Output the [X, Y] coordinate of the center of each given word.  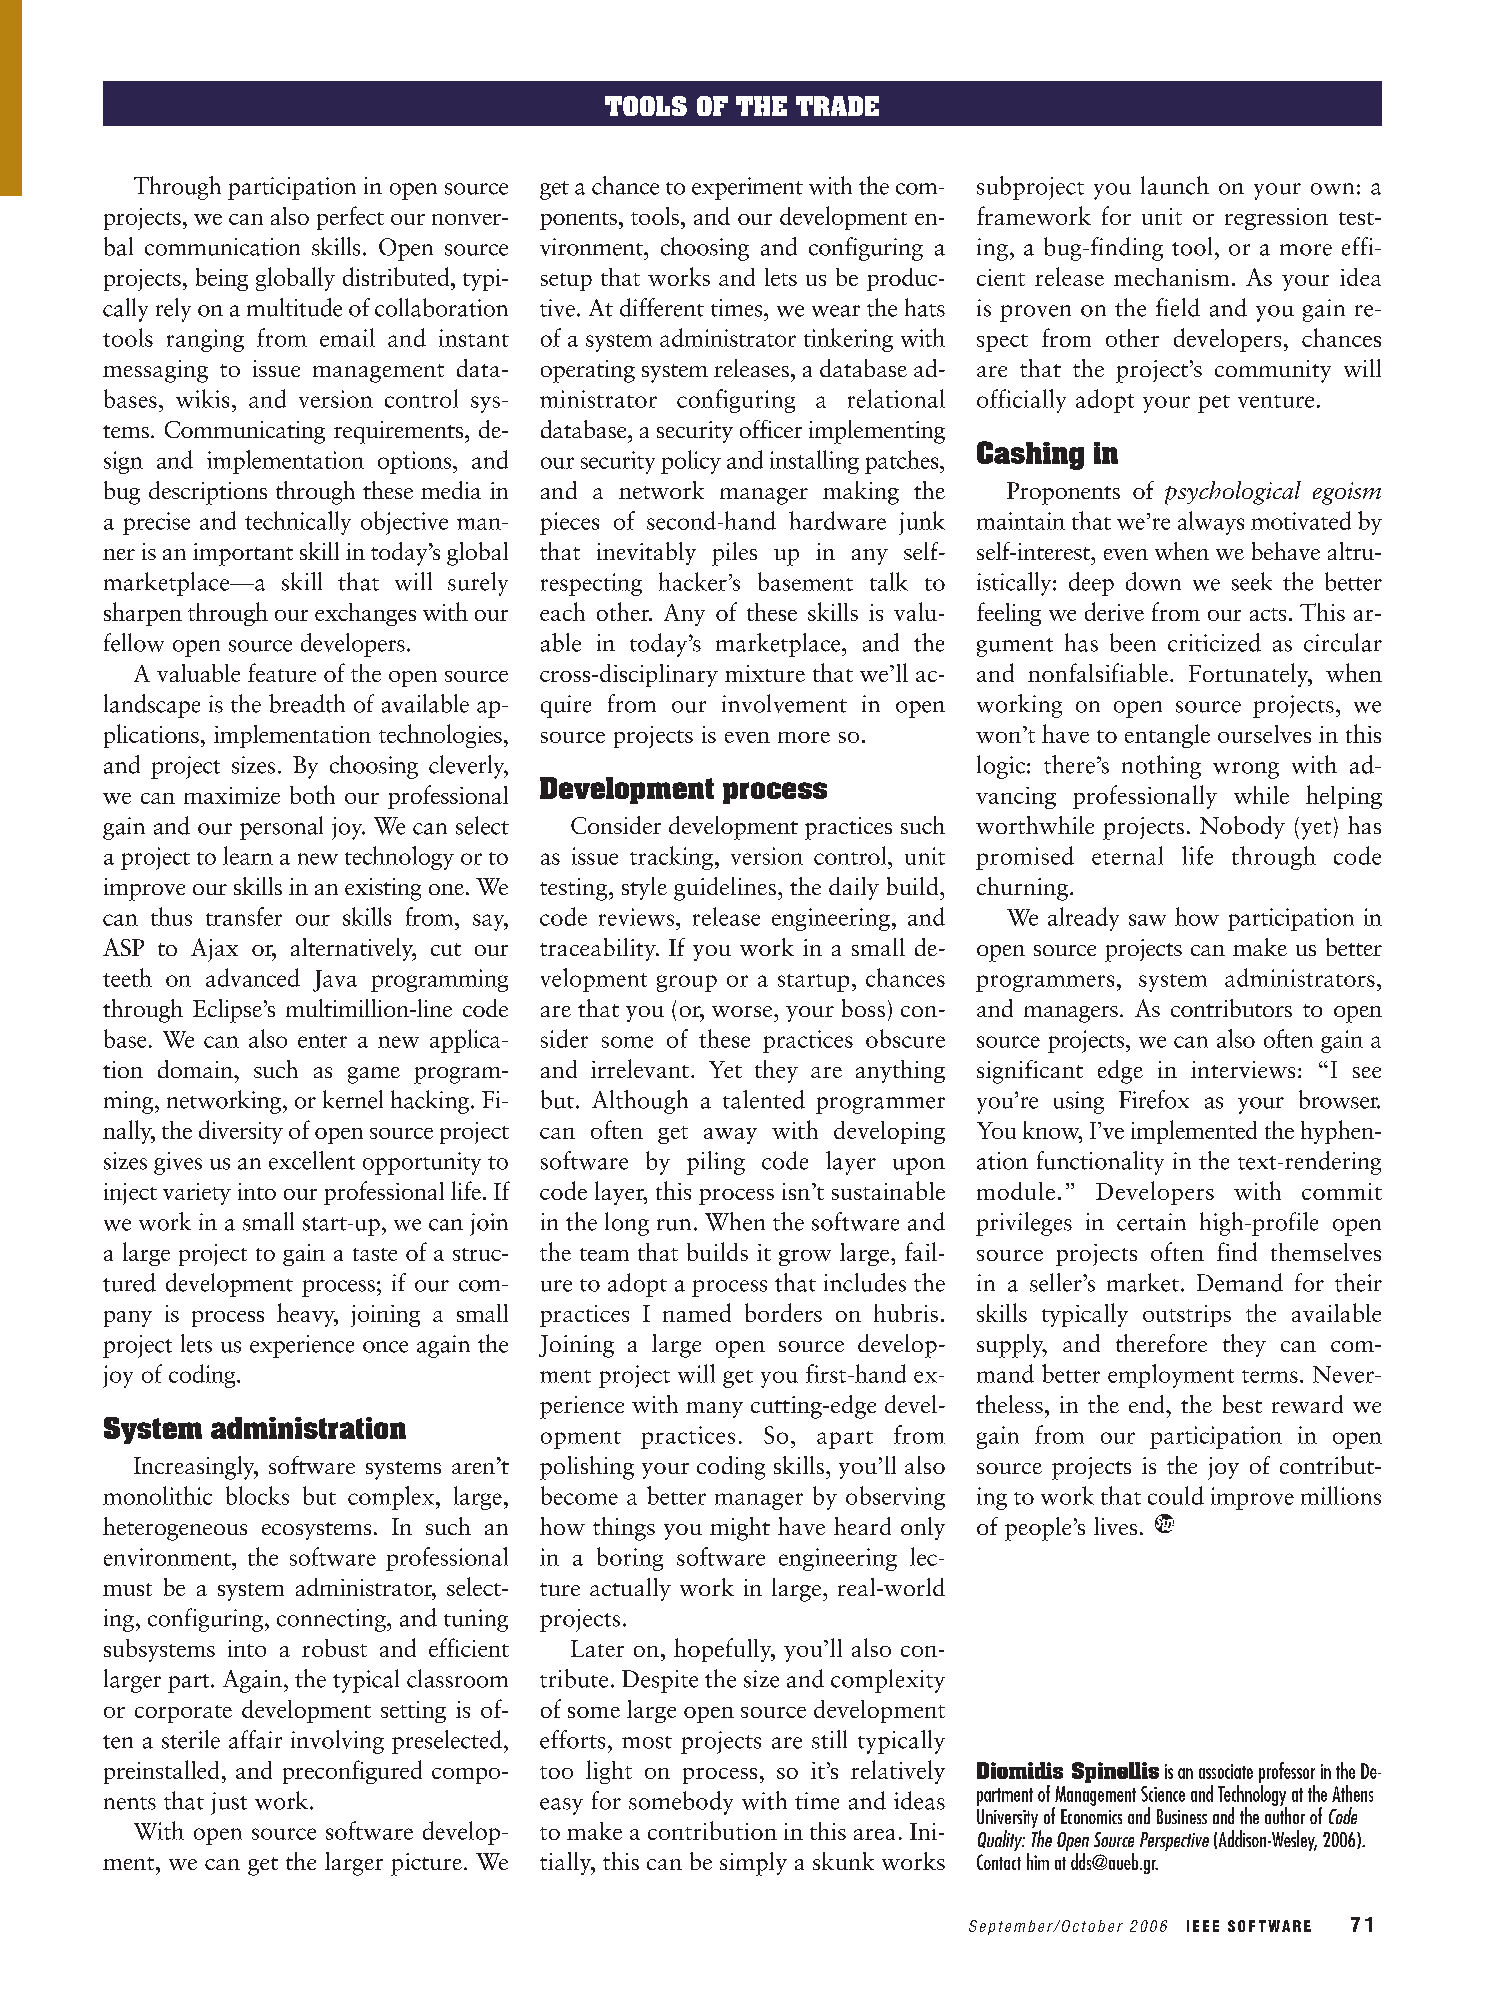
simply [753, 1864]
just [229, 1803]
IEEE [1203, 1926]
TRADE [837, 106]
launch [1175, 185]
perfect [350, 218]
